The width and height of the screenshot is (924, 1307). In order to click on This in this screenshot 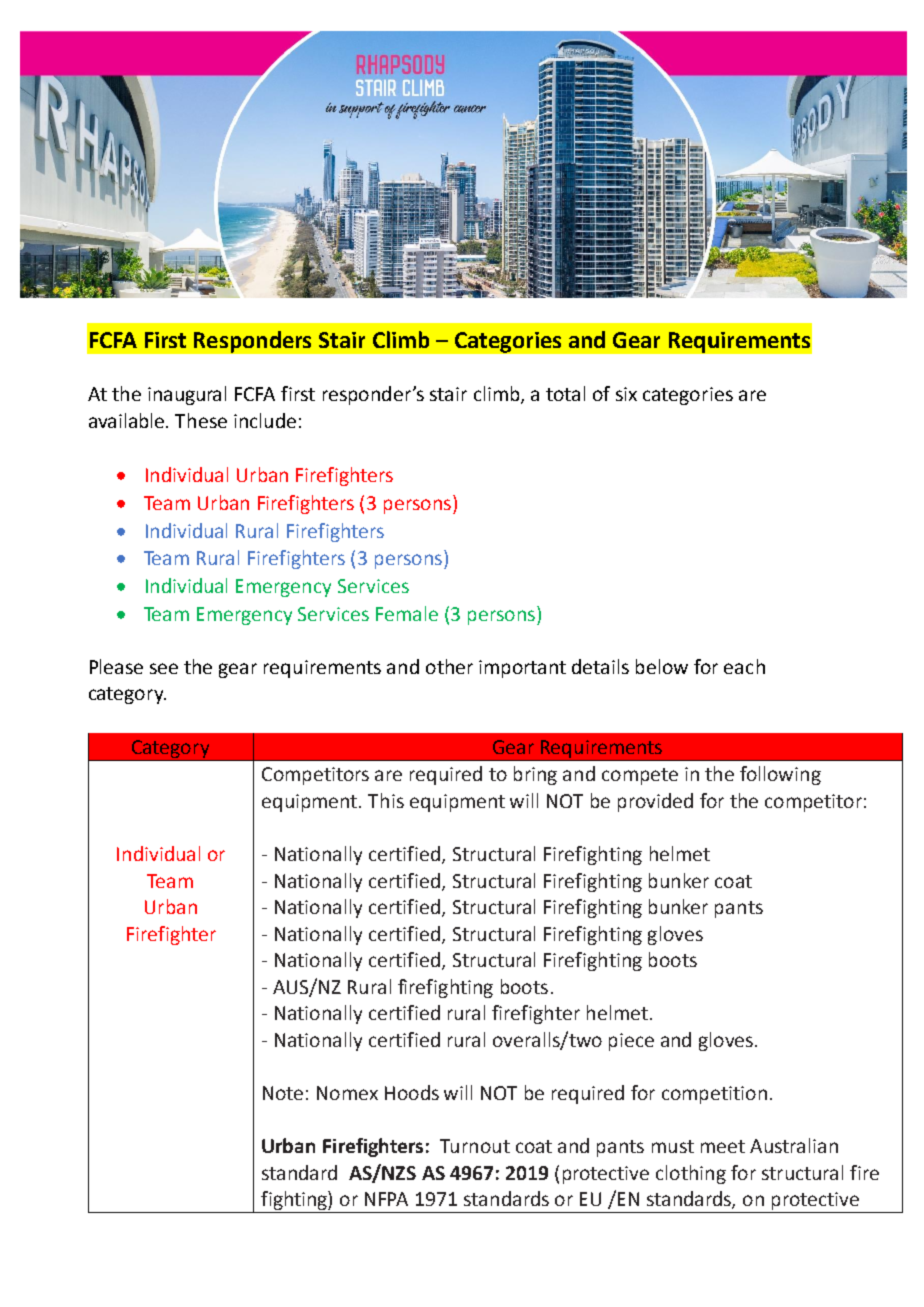, I will do `click(386, 800)`.
